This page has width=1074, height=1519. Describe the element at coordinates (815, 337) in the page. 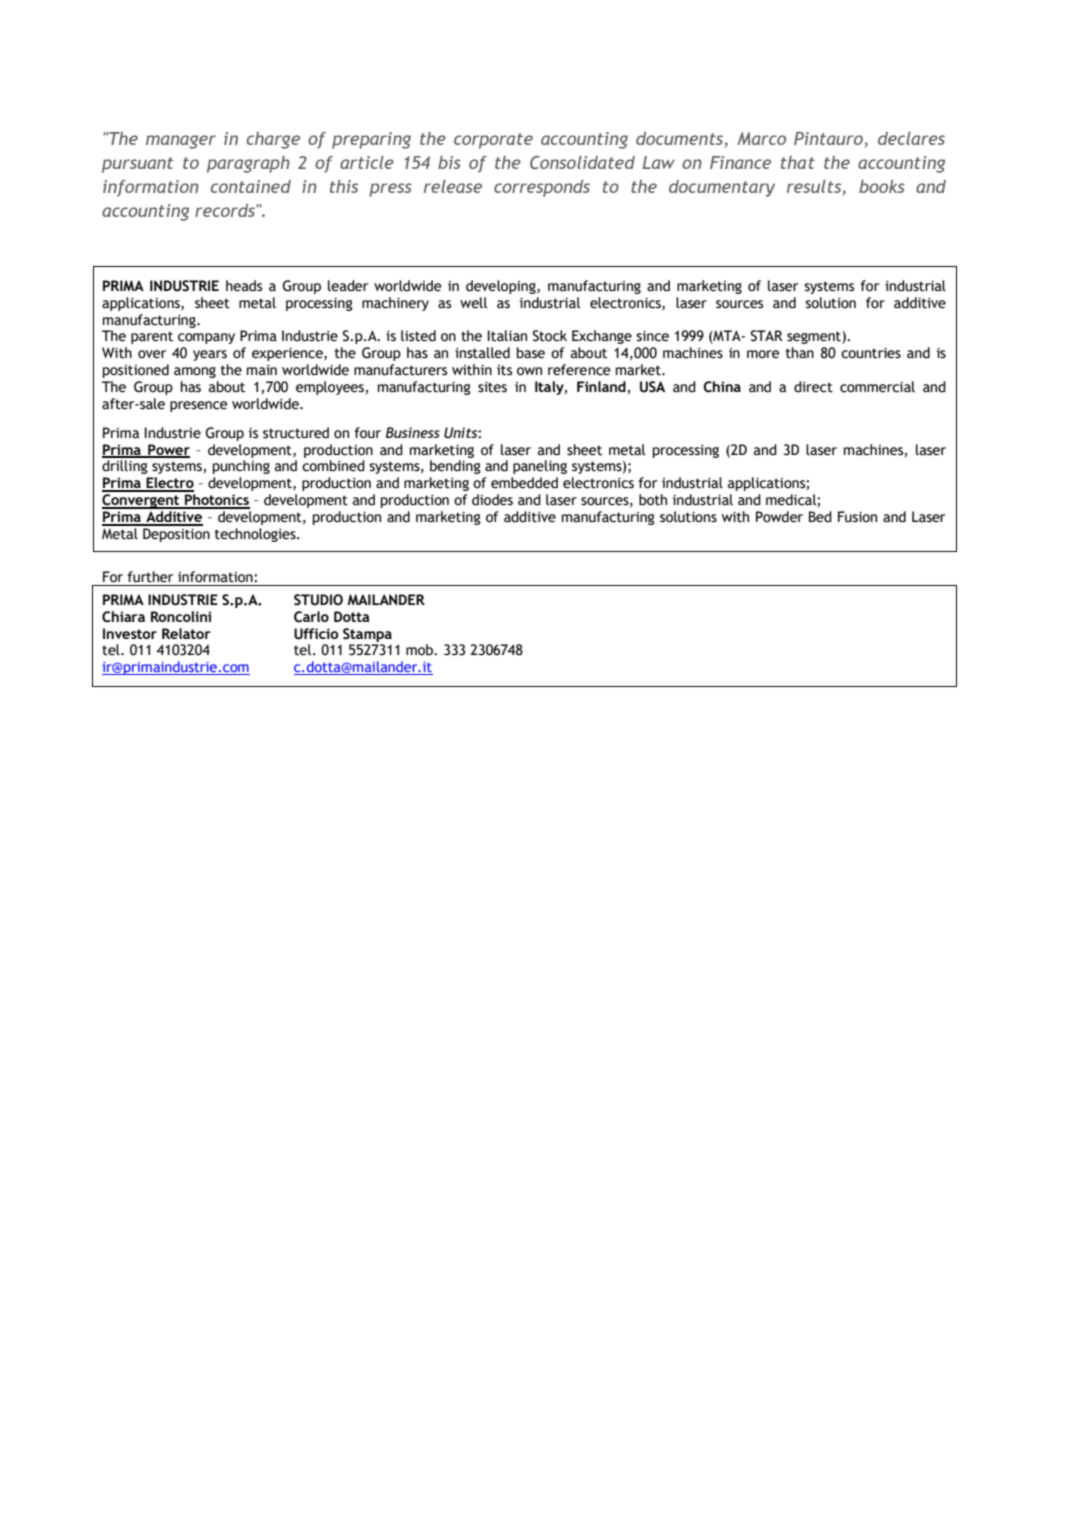

I see `segment` at that location.
